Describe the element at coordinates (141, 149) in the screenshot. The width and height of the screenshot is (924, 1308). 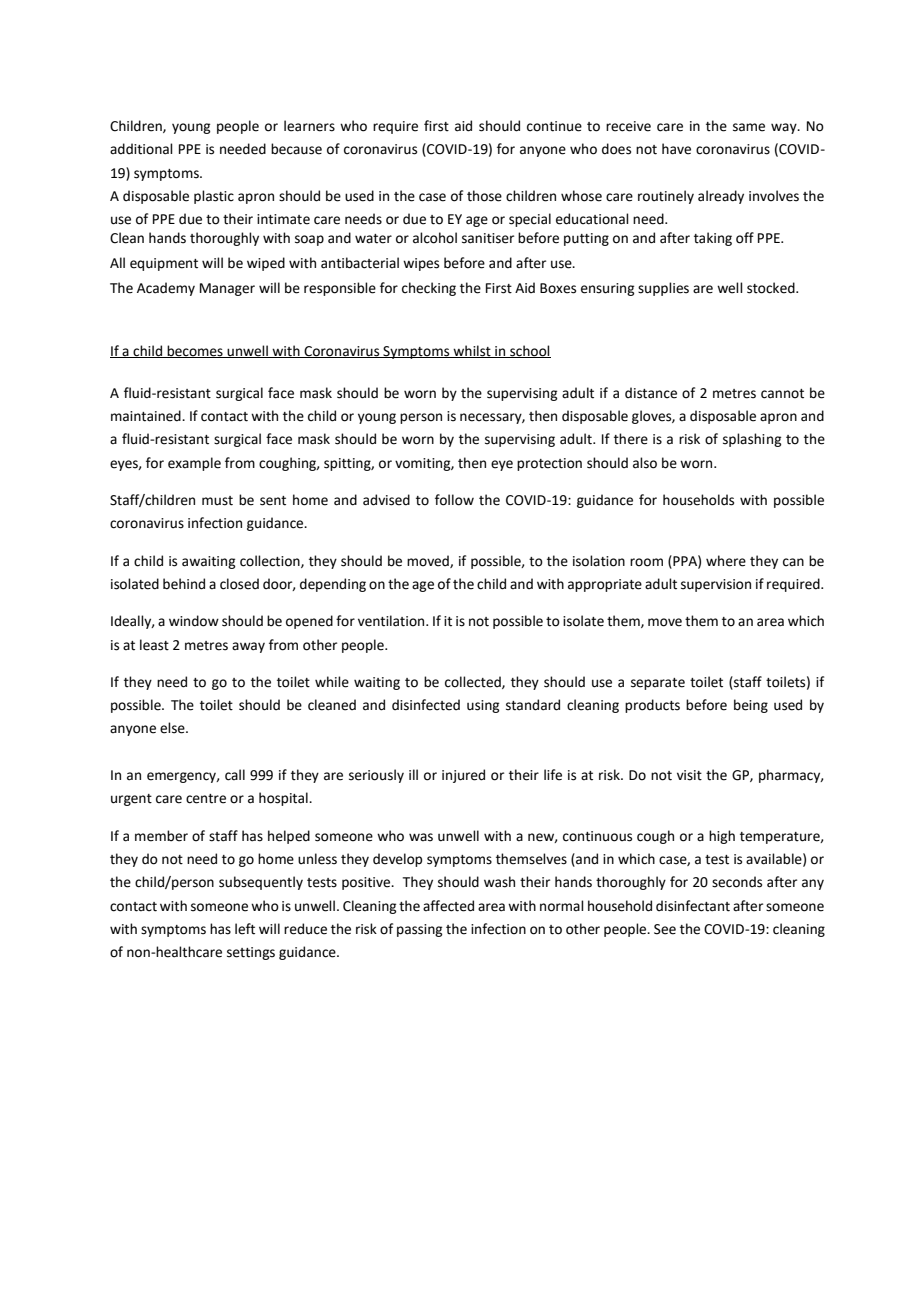
I see `additional` at that location.
